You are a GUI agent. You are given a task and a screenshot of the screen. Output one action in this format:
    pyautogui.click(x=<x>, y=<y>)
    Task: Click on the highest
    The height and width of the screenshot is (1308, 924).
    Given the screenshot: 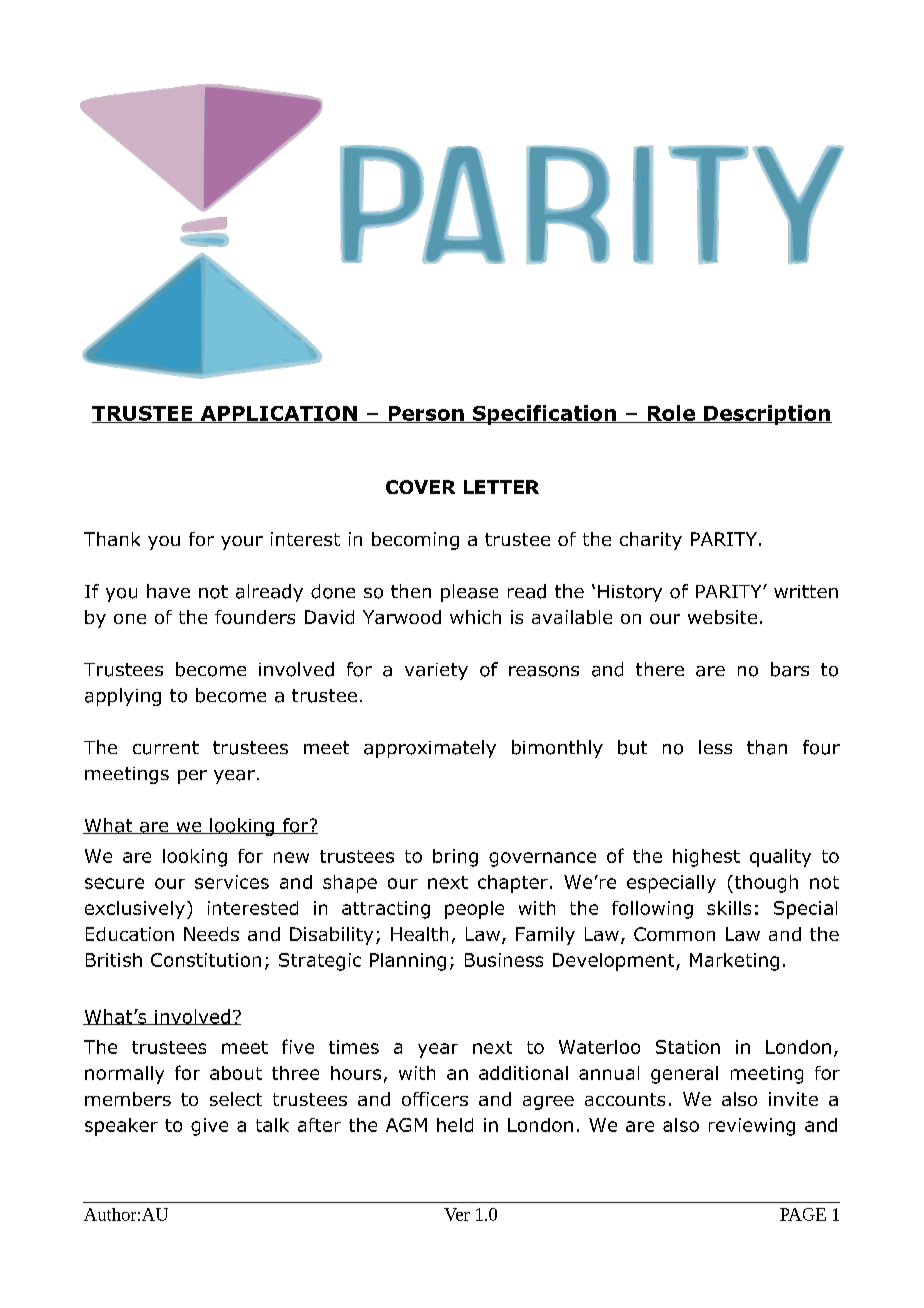 What is the action you would take?
    pyautogui.click(x=706, y=858)
